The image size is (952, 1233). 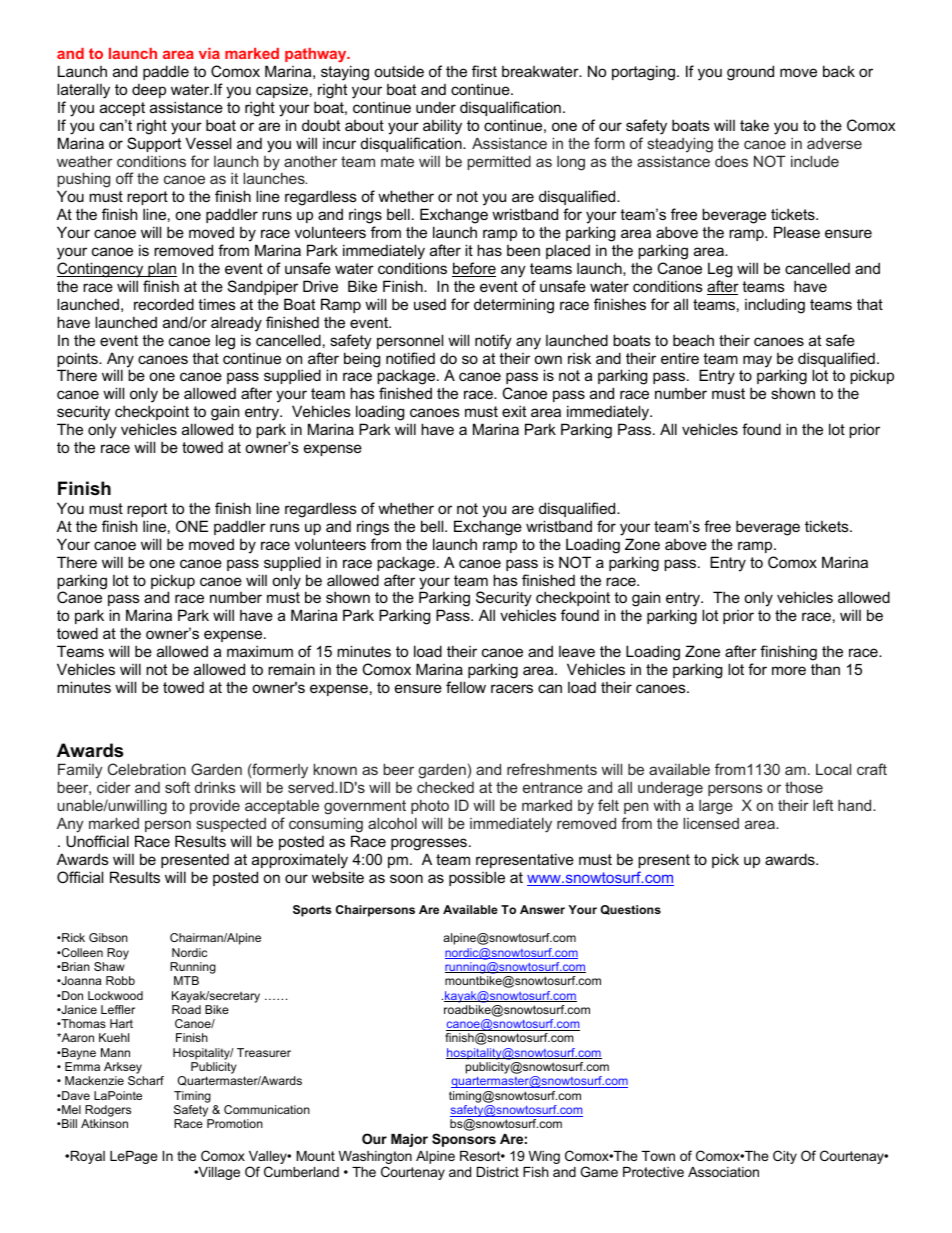 I want to click on Sponsors, so click(x=464, y=1140).
